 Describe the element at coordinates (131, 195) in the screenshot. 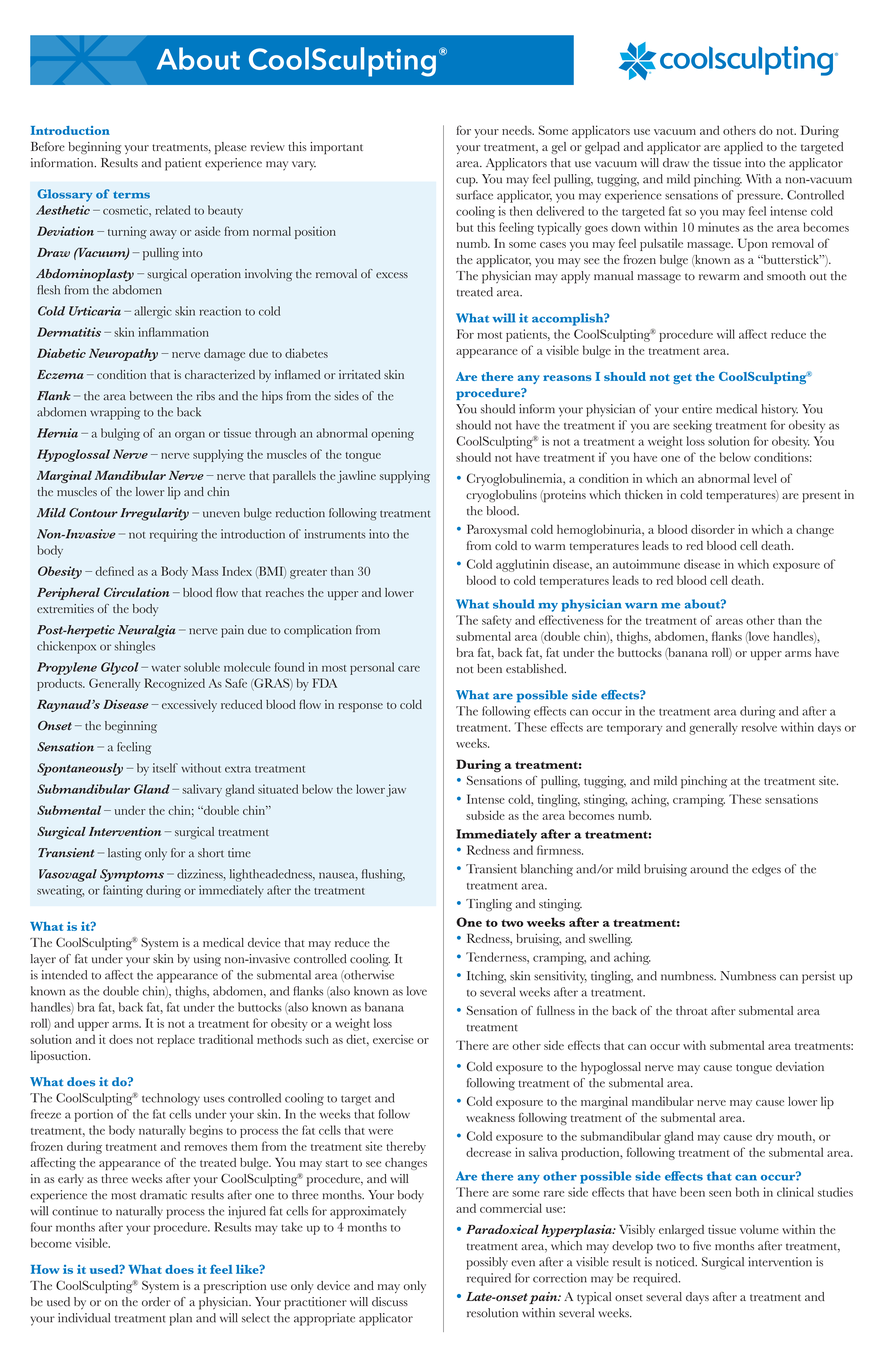

I see `terms` at that location.
